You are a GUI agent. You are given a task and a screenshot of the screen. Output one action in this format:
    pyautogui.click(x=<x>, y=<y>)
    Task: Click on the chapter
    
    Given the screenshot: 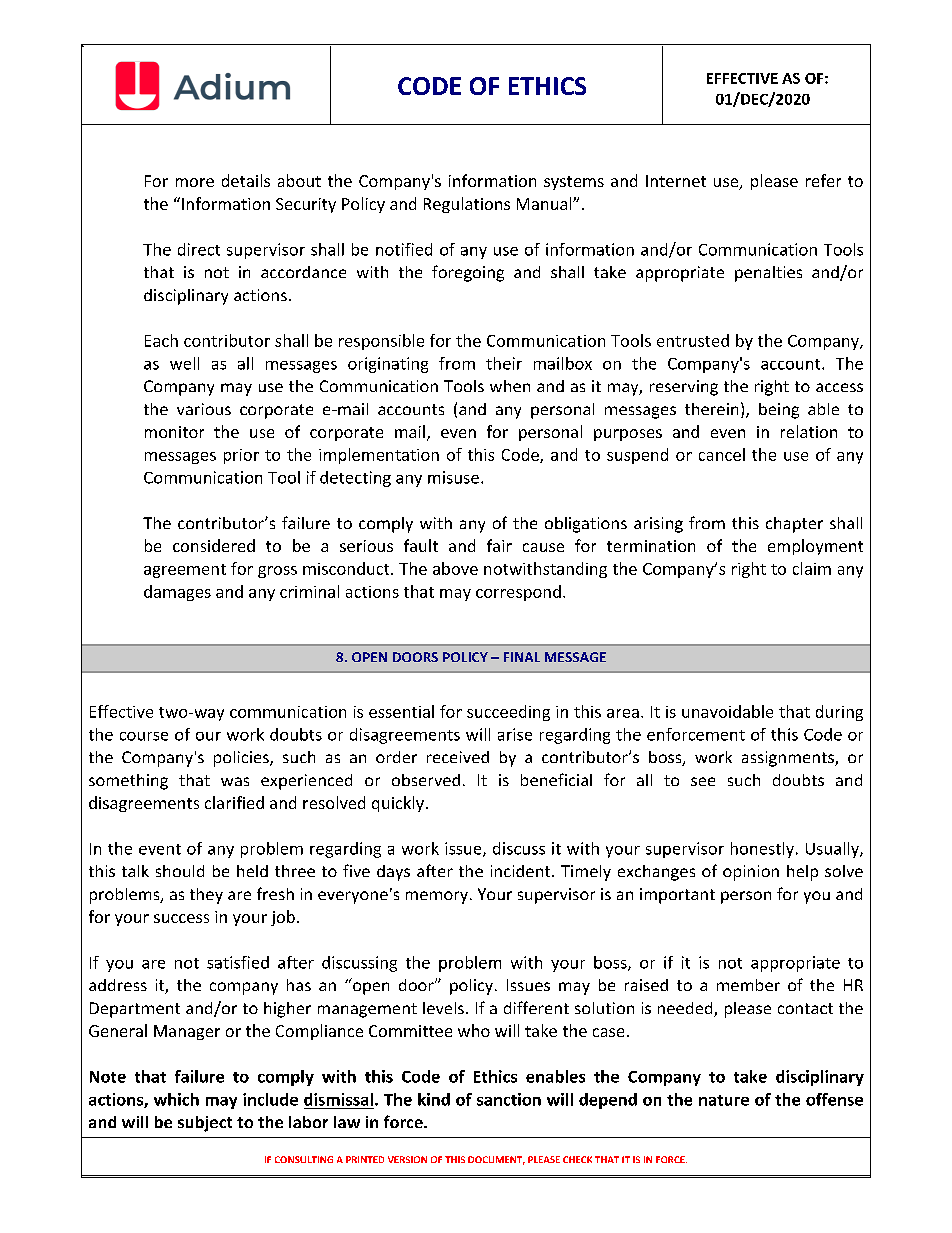 What is the action you would take?
    pyautogui.click(x=794, y=525)
